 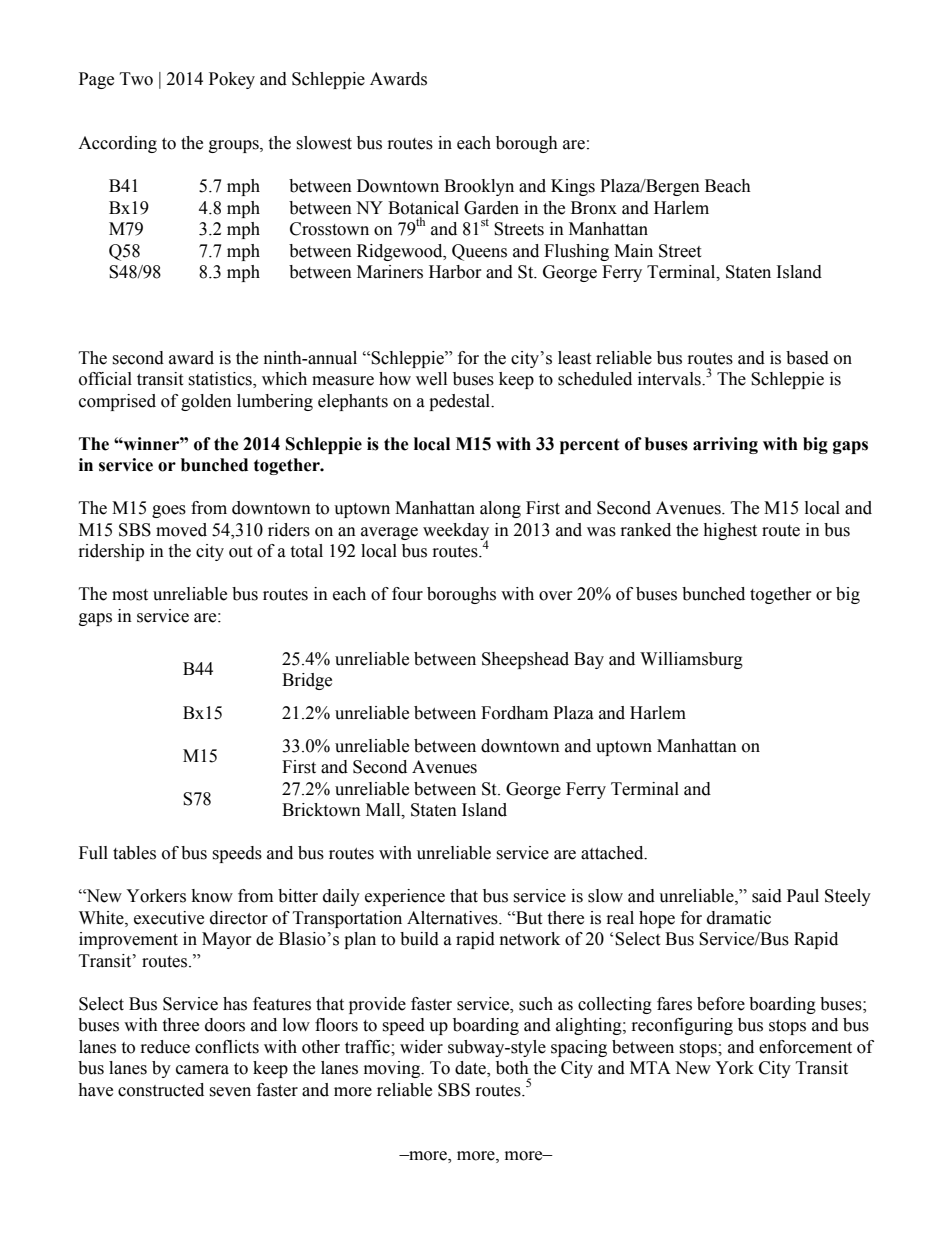 I want to click on Brooklyn, so click(x=479, y=187).
